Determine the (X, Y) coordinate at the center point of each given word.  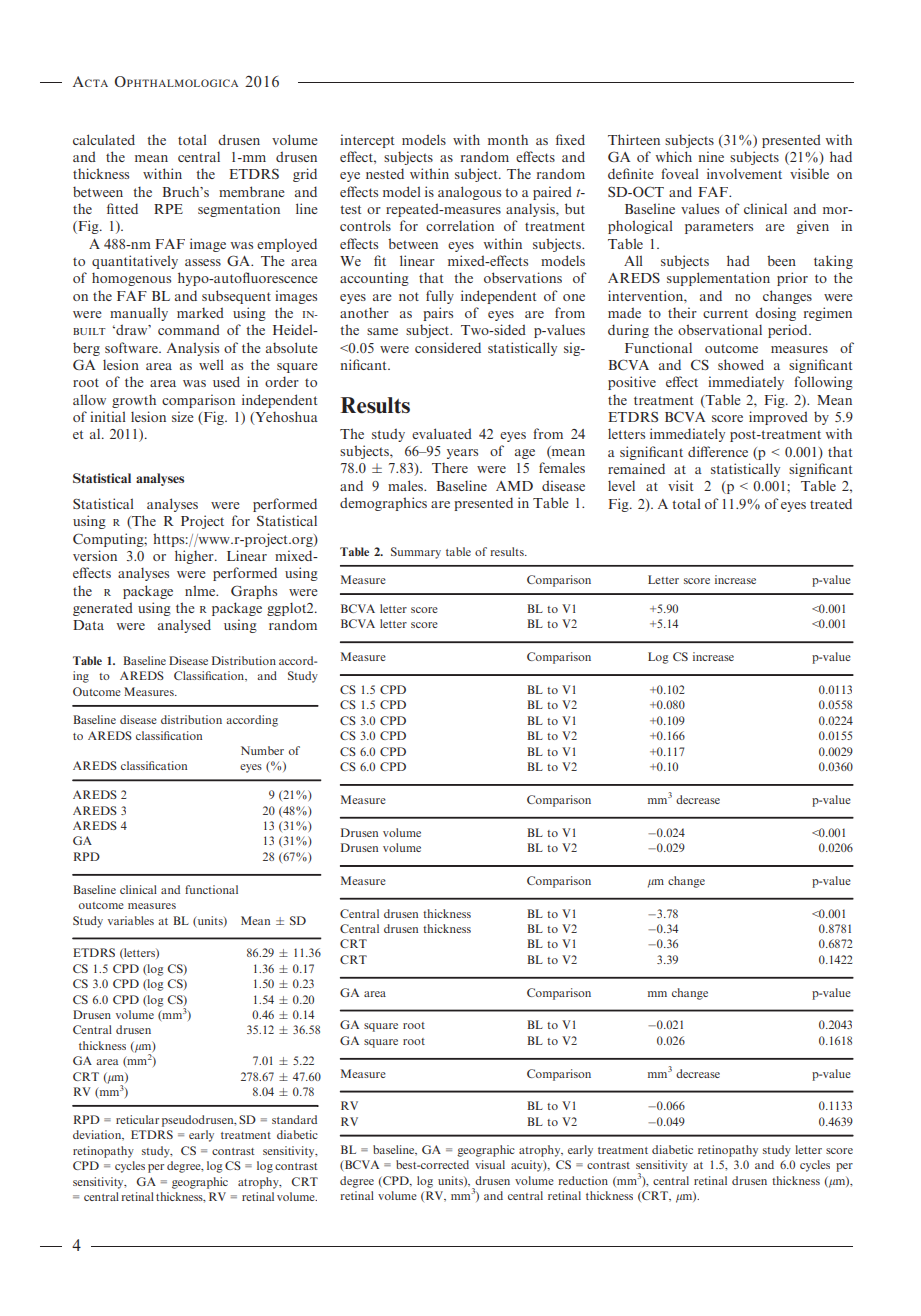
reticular (137, 1119)
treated (831, 503)
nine (711, 156)
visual (490, 1164)
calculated (104, 139)
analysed (184, 626)
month (508, 139)
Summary (416, 553)
